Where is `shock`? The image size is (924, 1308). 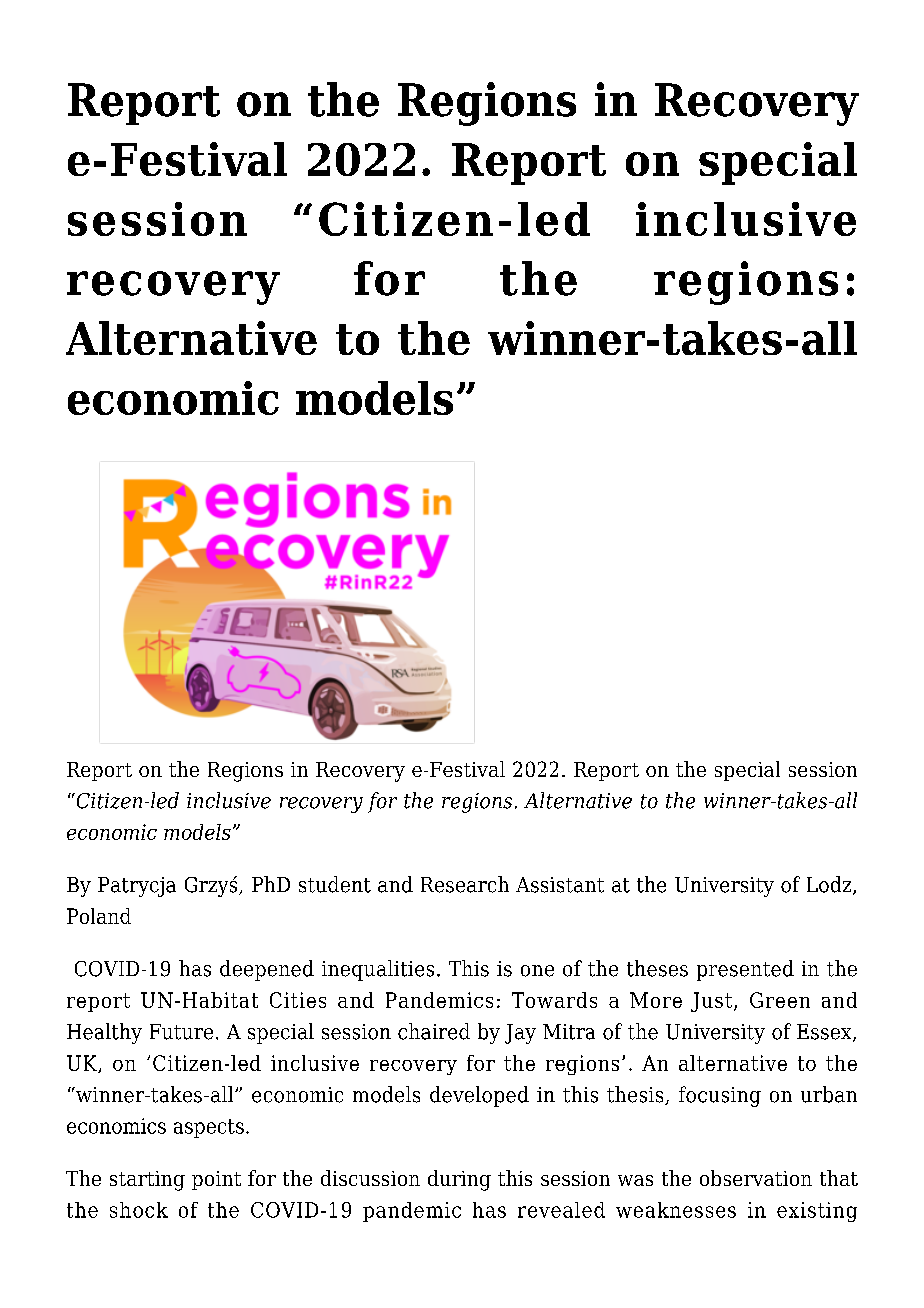
shock is located at coordinates (139, 1210).
